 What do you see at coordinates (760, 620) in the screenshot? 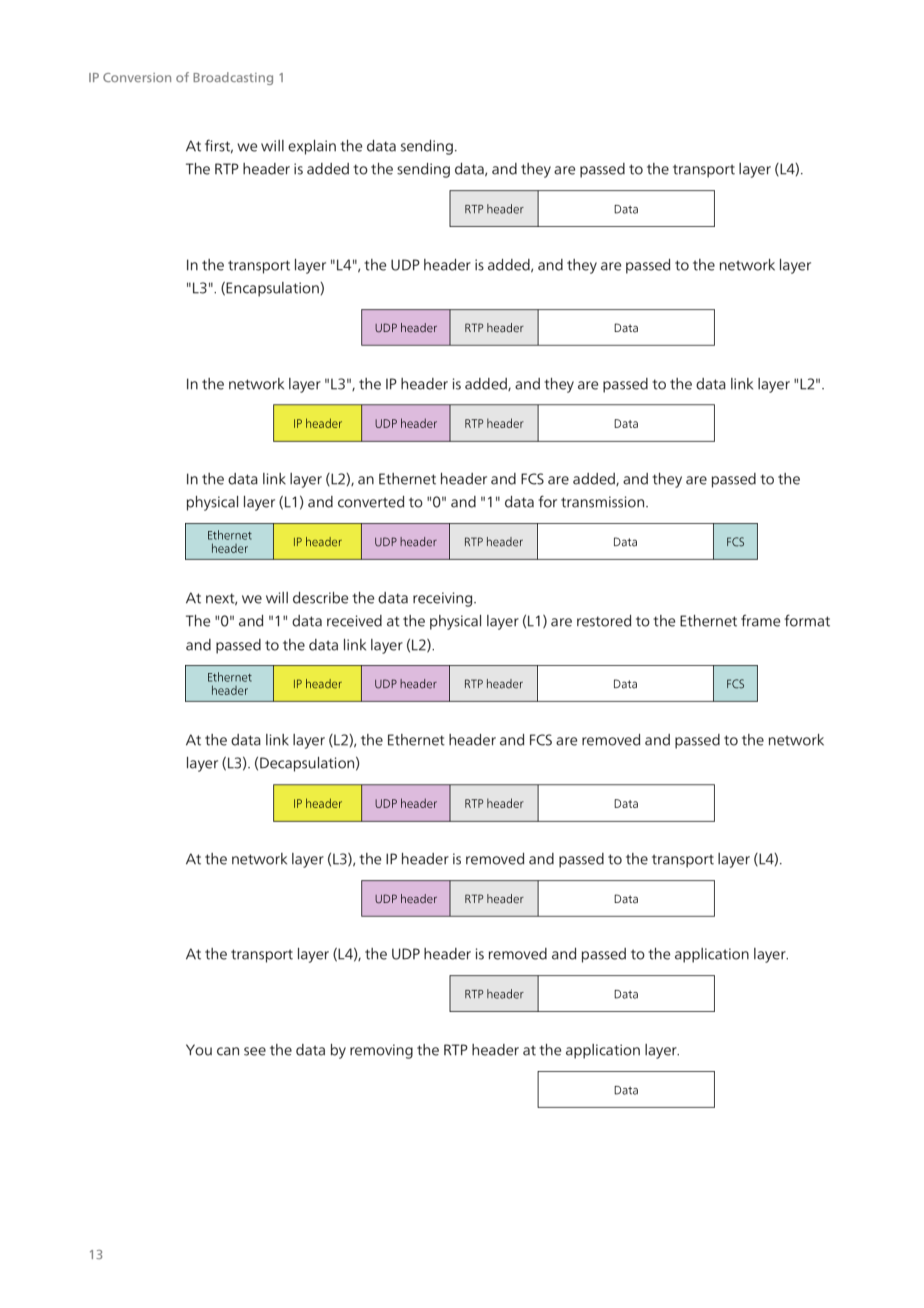
I see `frame` at bounding box center [760, 620].
